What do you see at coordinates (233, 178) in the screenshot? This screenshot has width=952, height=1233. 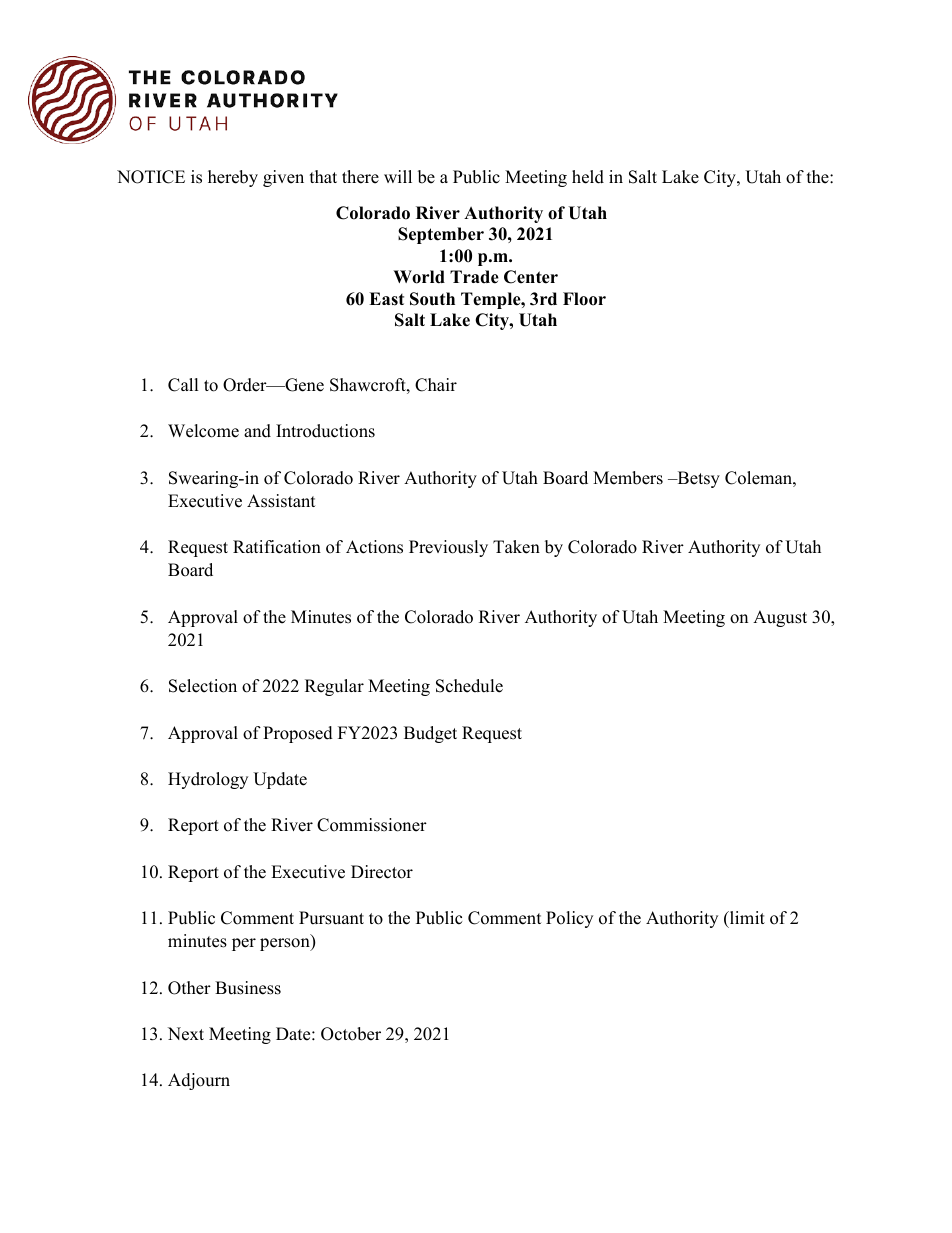 I see `hereby` at bounding box center [233, 178].
